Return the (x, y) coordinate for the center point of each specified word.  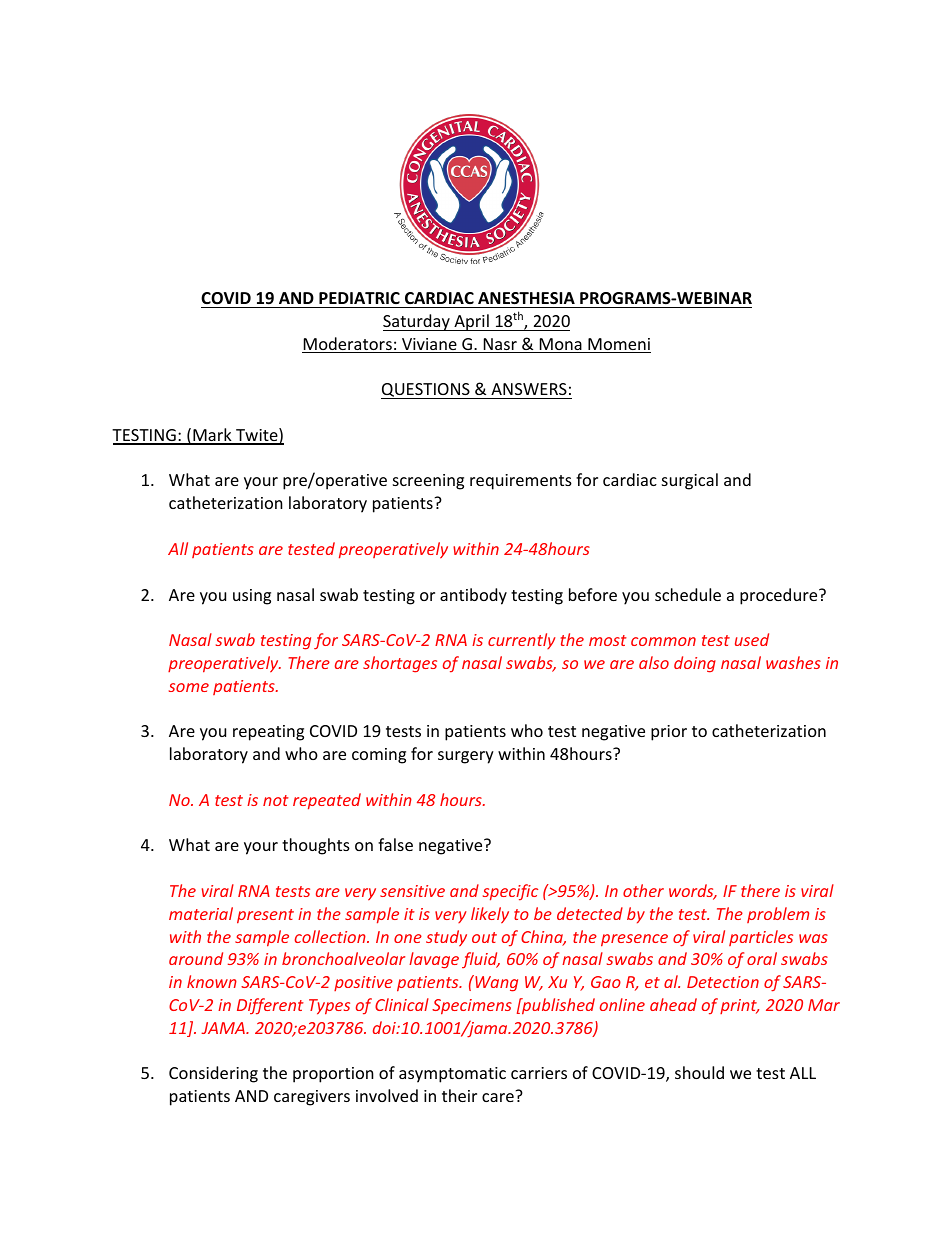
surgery (466, 757)
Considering (213, 1074)
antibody (473, 596)
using (252, 597)
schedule (688, 594)
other (643, 890)
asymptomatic (452, 1075)
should (699, 1072)
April (471, 322)
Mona (560, 345)
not (276, 800)
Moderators (348, 345)
